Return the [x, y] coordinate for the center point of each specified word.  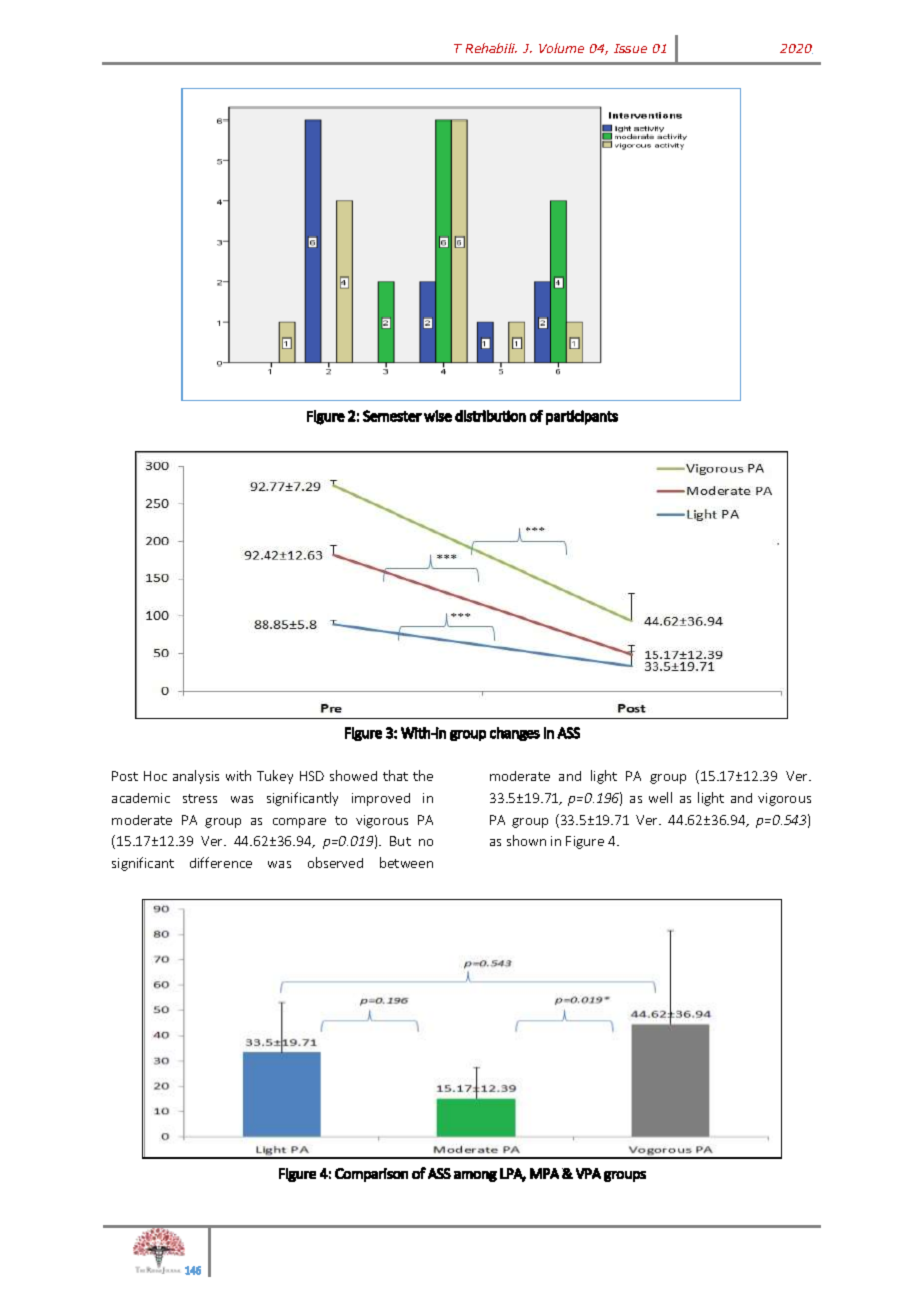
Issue [630, 48]
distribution [490, 416]
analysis [196, 777]
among [475, 1176]
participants [582, 417]
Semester [392, 416]
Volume [561, 48]
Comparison [371, 1175]
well [660, 797]
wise [438, 416]
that [395, 775]
